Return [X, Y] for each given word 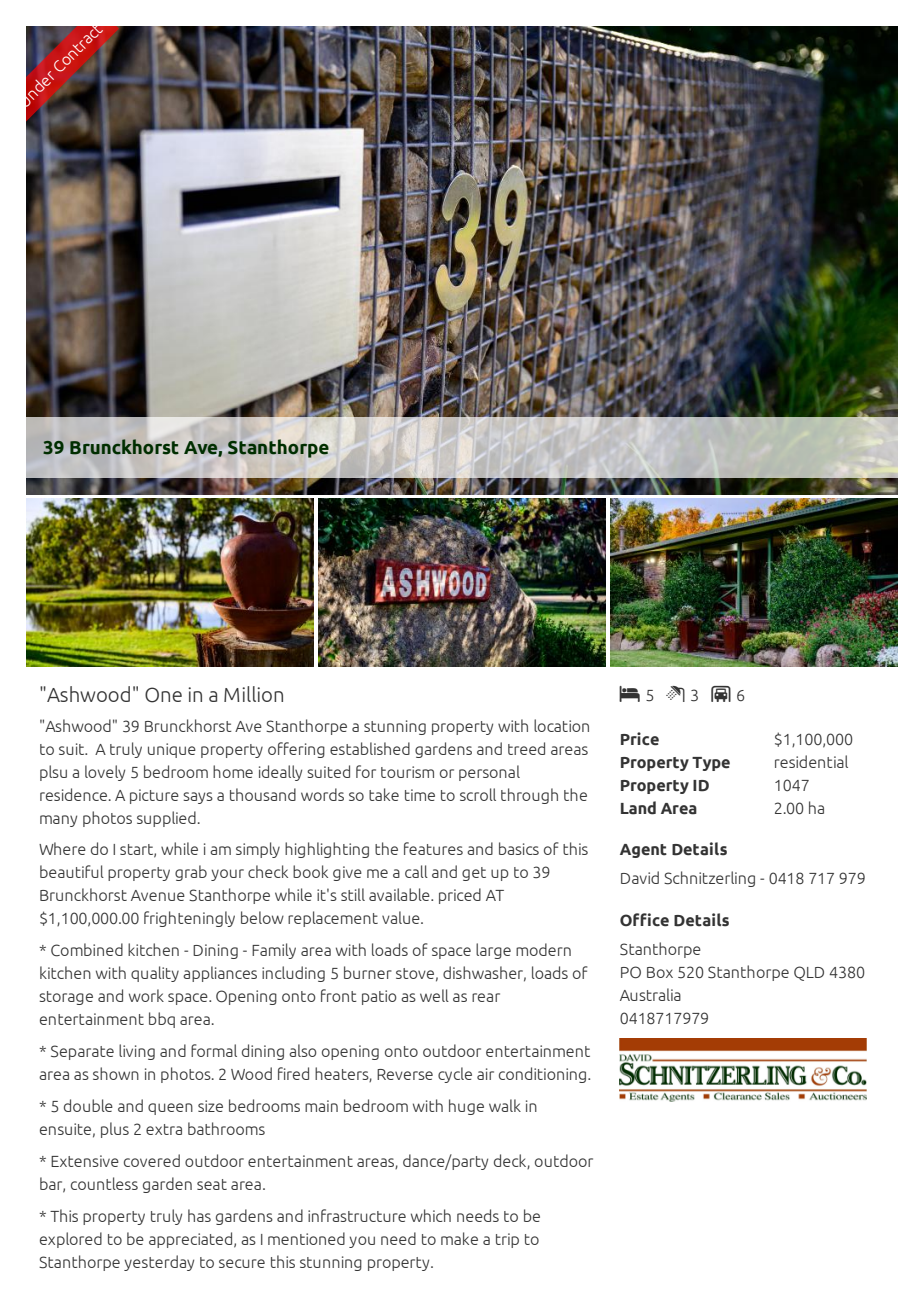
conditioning [544, 1075]
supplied [166, 819]
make [459, 1238]
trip [507, 1240]
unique [172, 750]
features [433, 848]
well [434, 995]
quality [155, 974]
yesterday [159, 1263]
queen [170, 1109]
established [370, 748]
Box [660, 972]
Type [711, 764]
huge [466, 1107]
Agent [643, 851]
